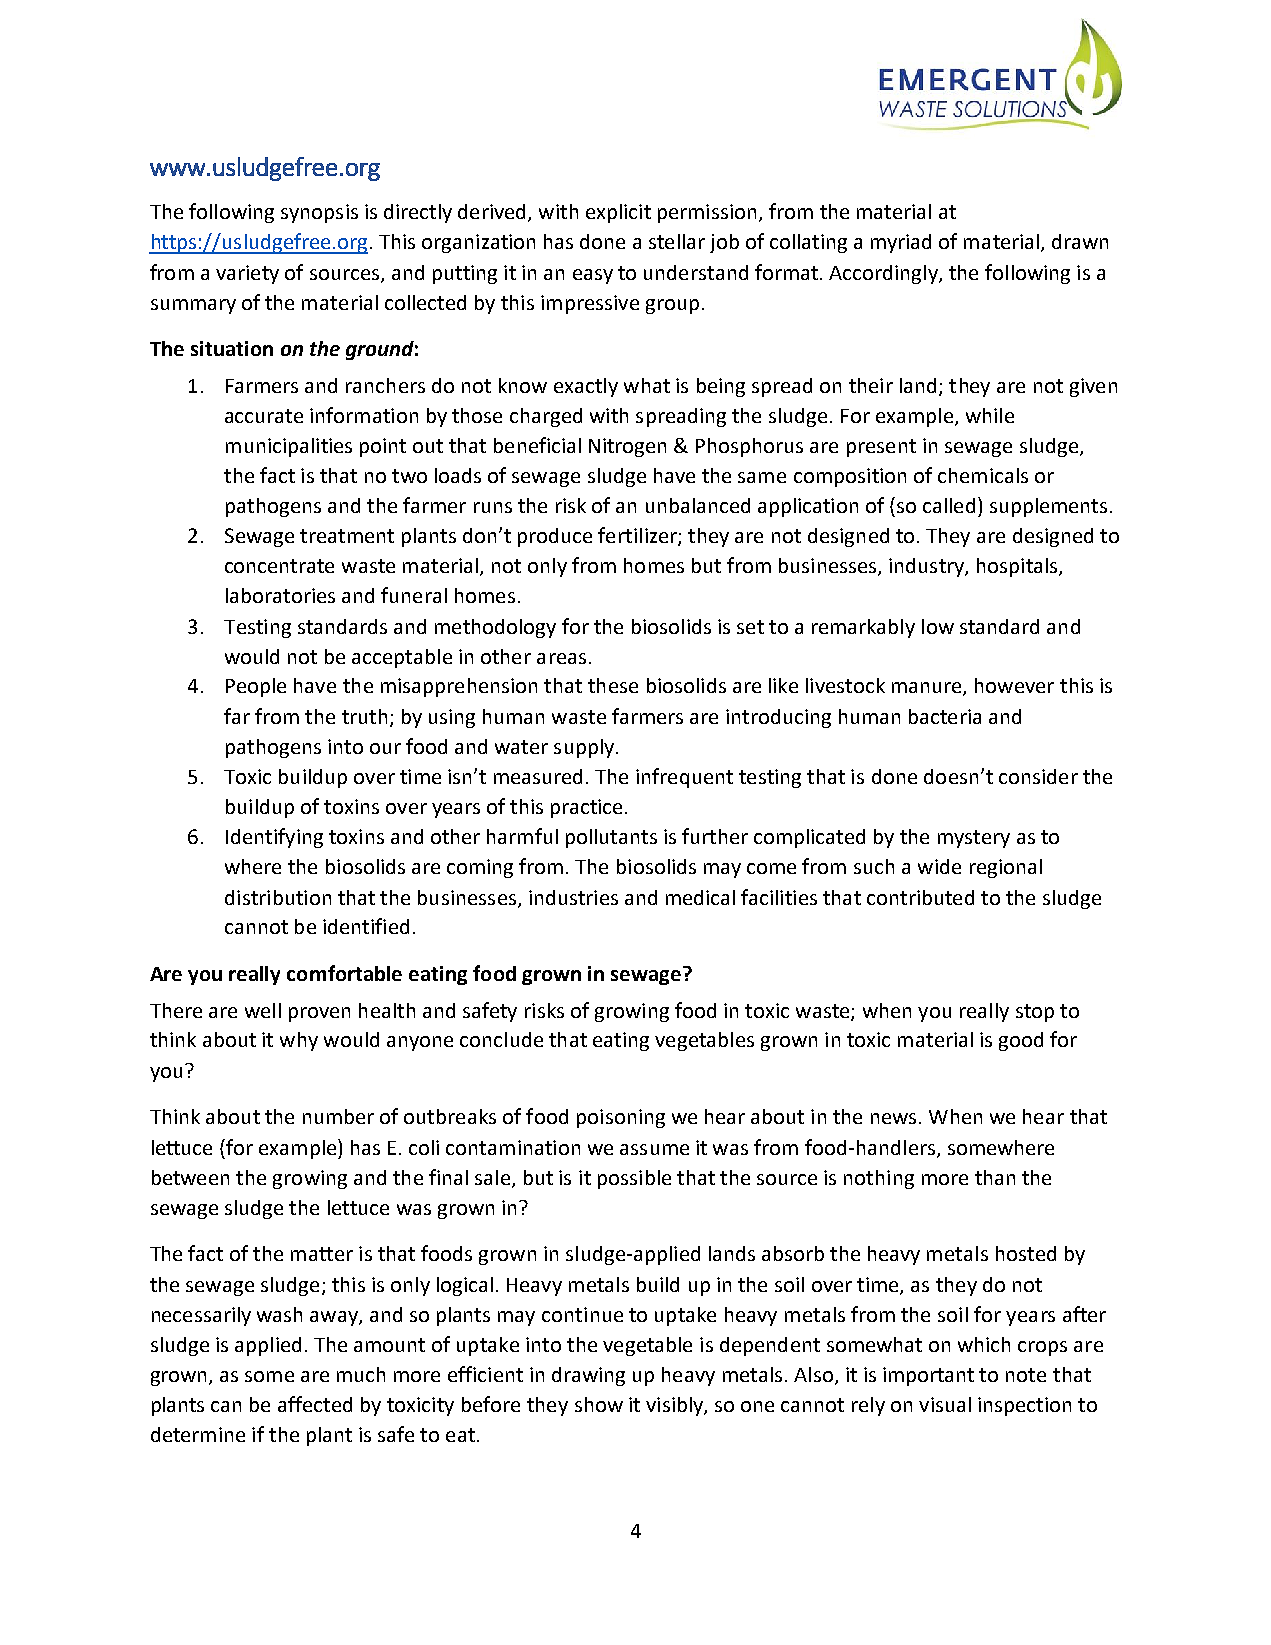 The image size is (1271, 1645). Describe the element at coordinates (974, 839) in the screenshot. I see `mystery` at that location.
